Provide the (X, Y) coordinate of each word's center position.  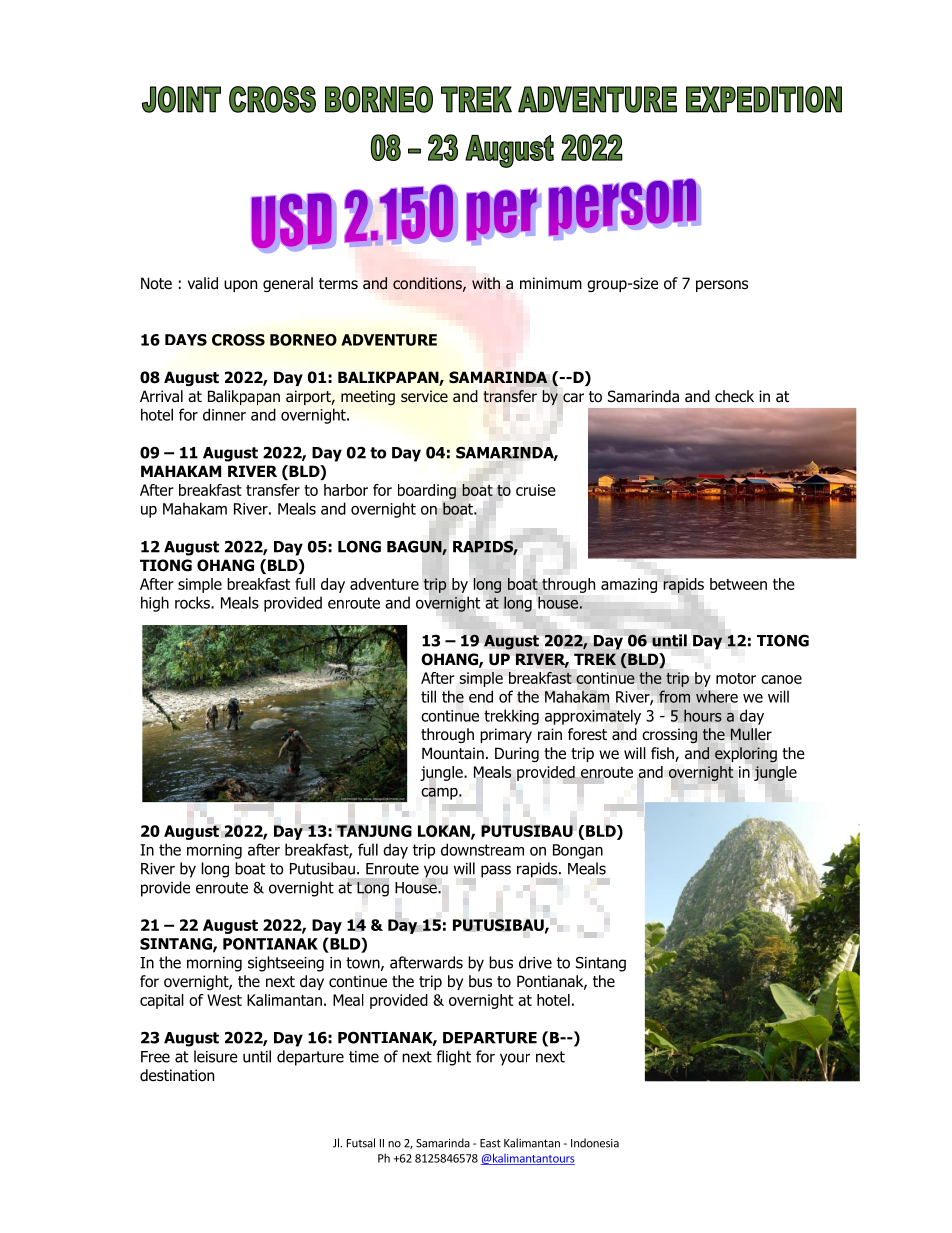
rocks (193, 602)
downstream (482, 849)
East (490, 1143)
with (486, 283)
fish (663, 754)
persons (722, 286)
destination (177, 1075)
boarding (427, 491)
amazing (629, 585)
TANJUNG (374, 830)
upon (240, 286)
